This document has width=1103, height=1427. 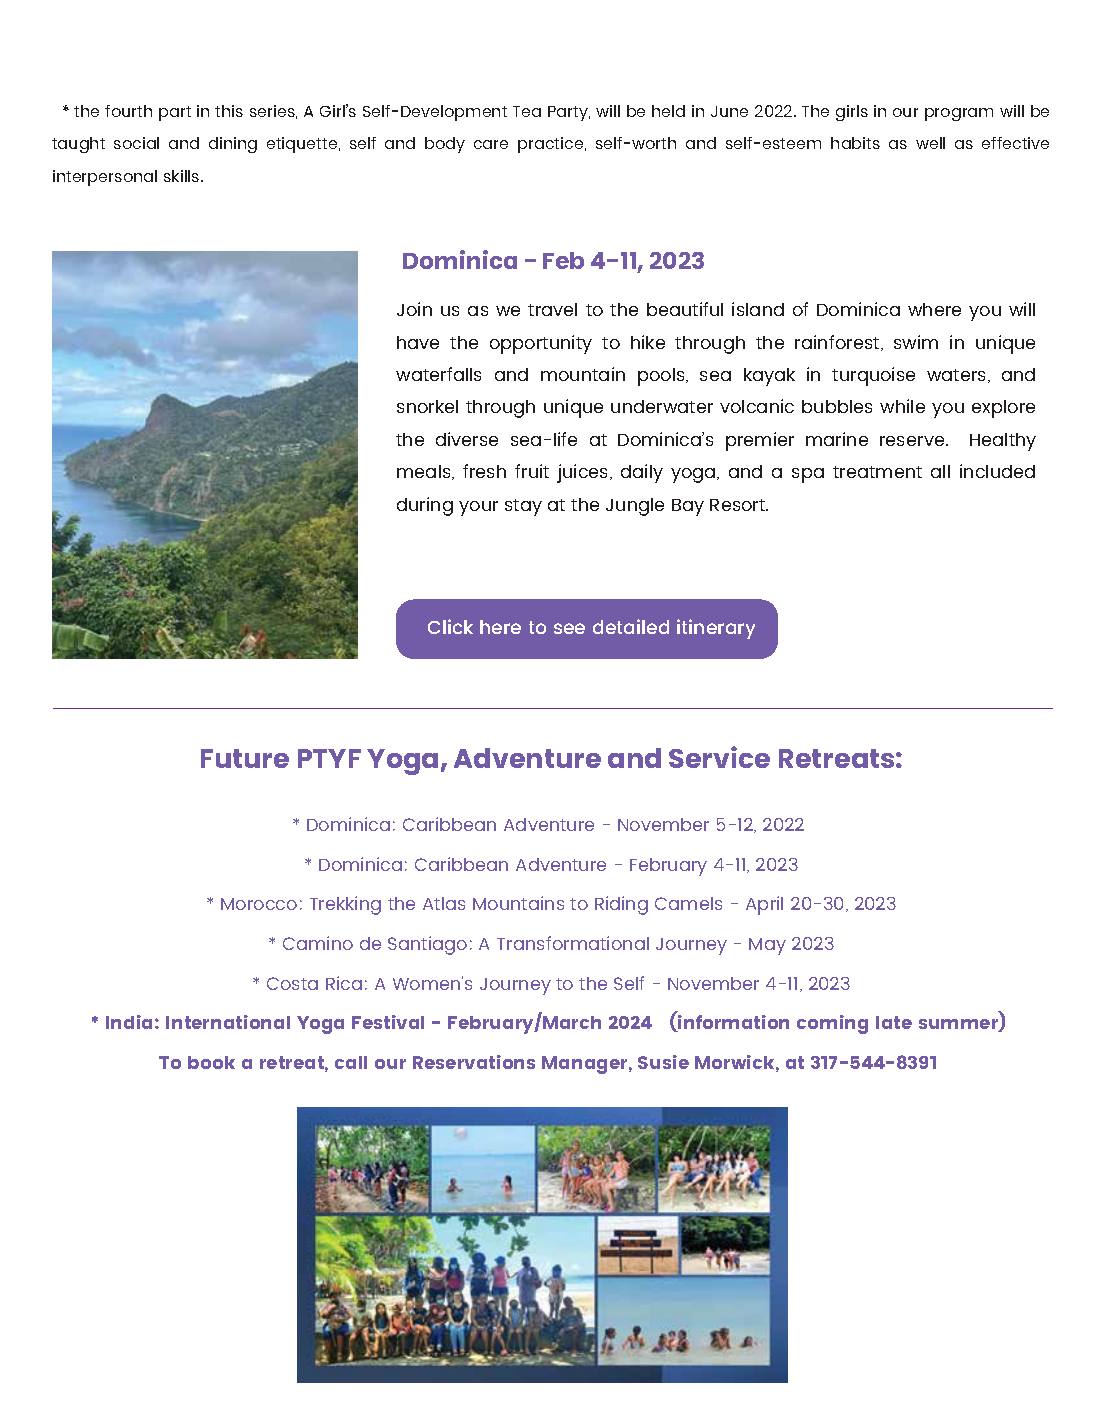 I want to click on fruit, so click(x=532, y=471).
